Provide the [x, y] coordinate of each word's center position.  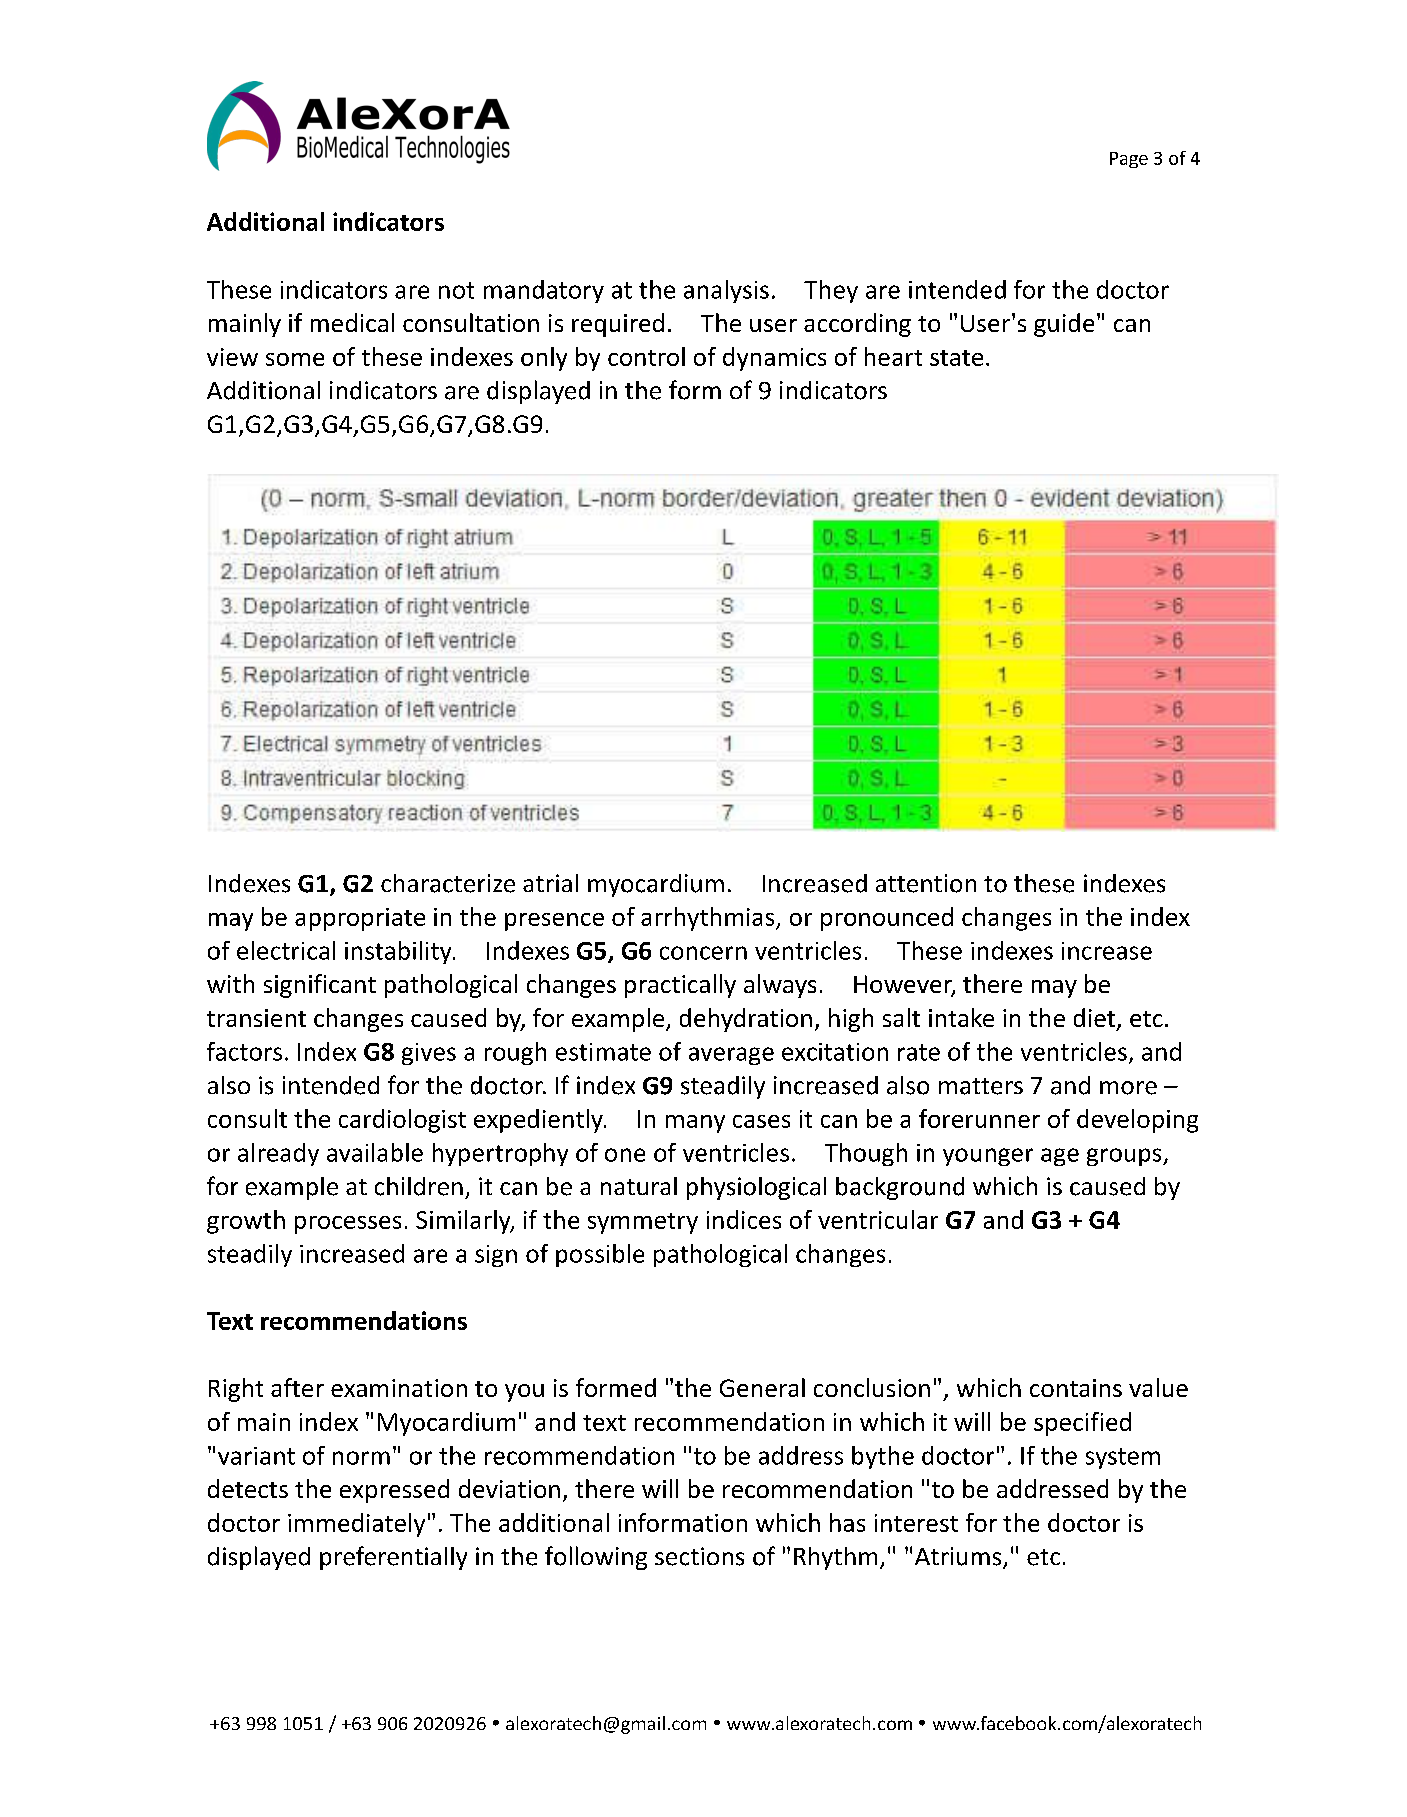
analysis [726, 291]
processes [348, 1225]
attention [926, 883]
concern [703, 953]
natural [639, 1186]
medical [352, 322]
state [956, 358]
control [646, 356]
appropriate [360, 919]
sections [699, 1556]
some [295, 359]
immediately [356, 1525]
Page [1129, 160]
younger [988, 1157]
